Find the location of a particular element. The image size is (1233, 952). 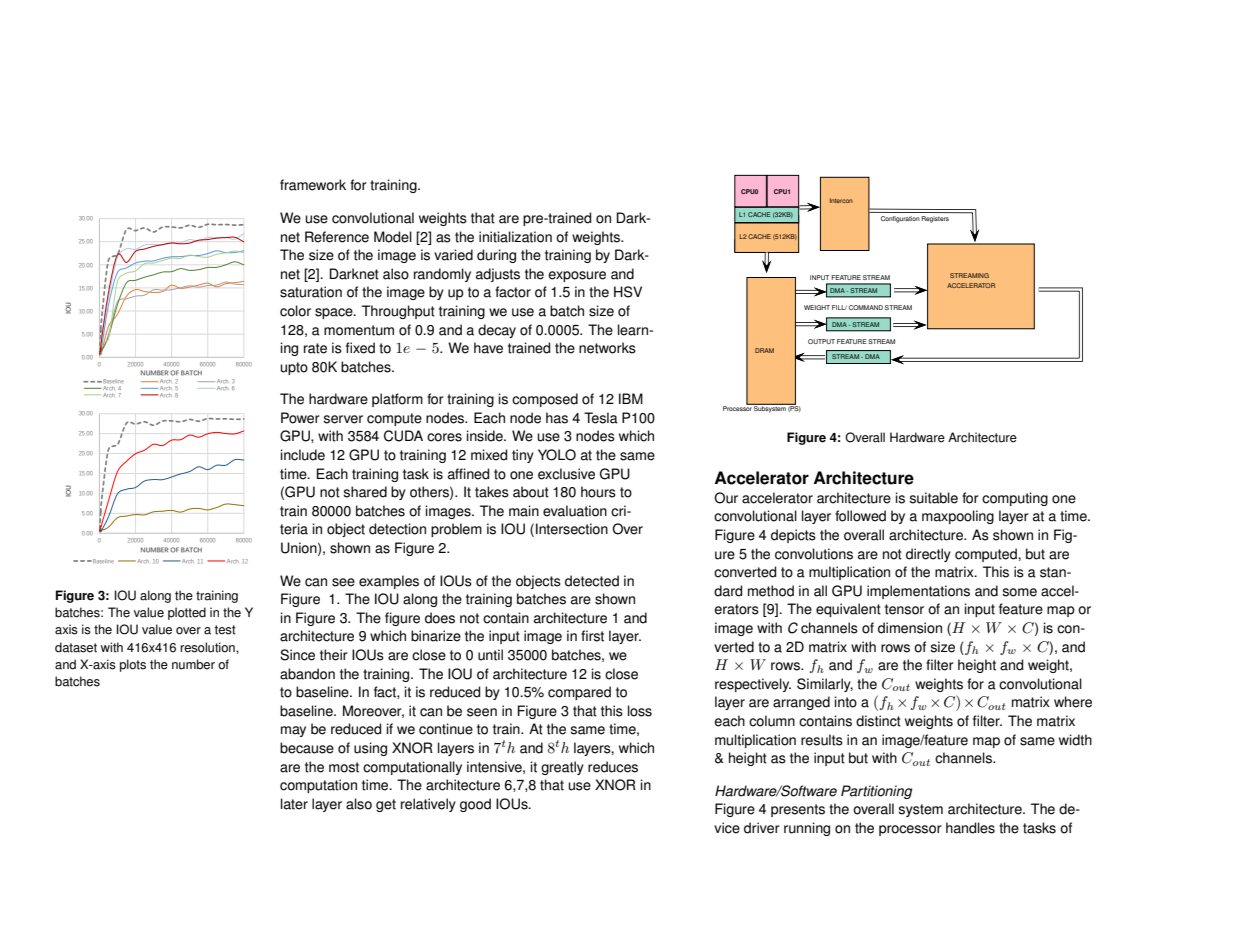

upto is located at coordinates (294, 368).
